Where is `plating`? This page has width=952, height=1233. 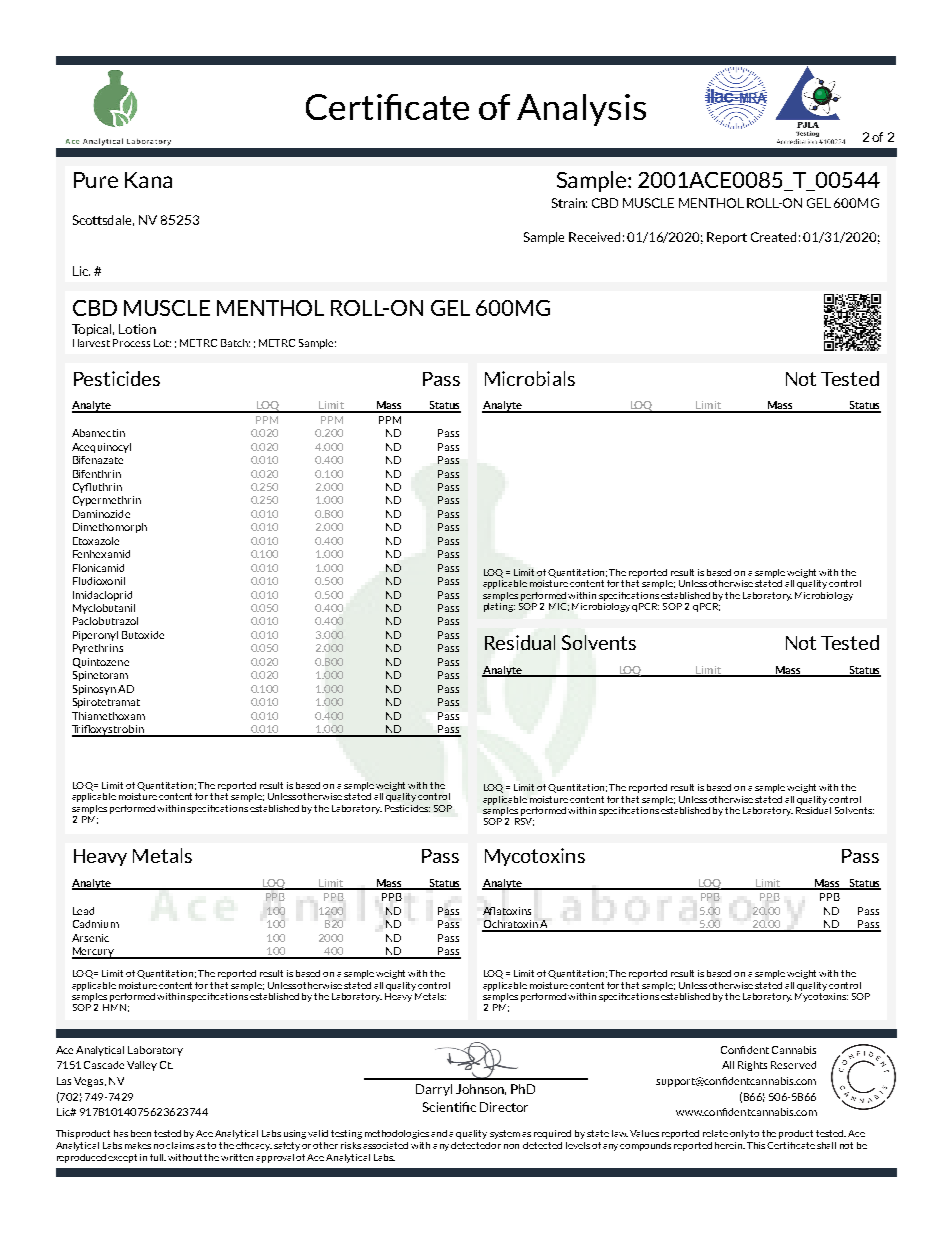
plating is located at coordinates (499, 606).
